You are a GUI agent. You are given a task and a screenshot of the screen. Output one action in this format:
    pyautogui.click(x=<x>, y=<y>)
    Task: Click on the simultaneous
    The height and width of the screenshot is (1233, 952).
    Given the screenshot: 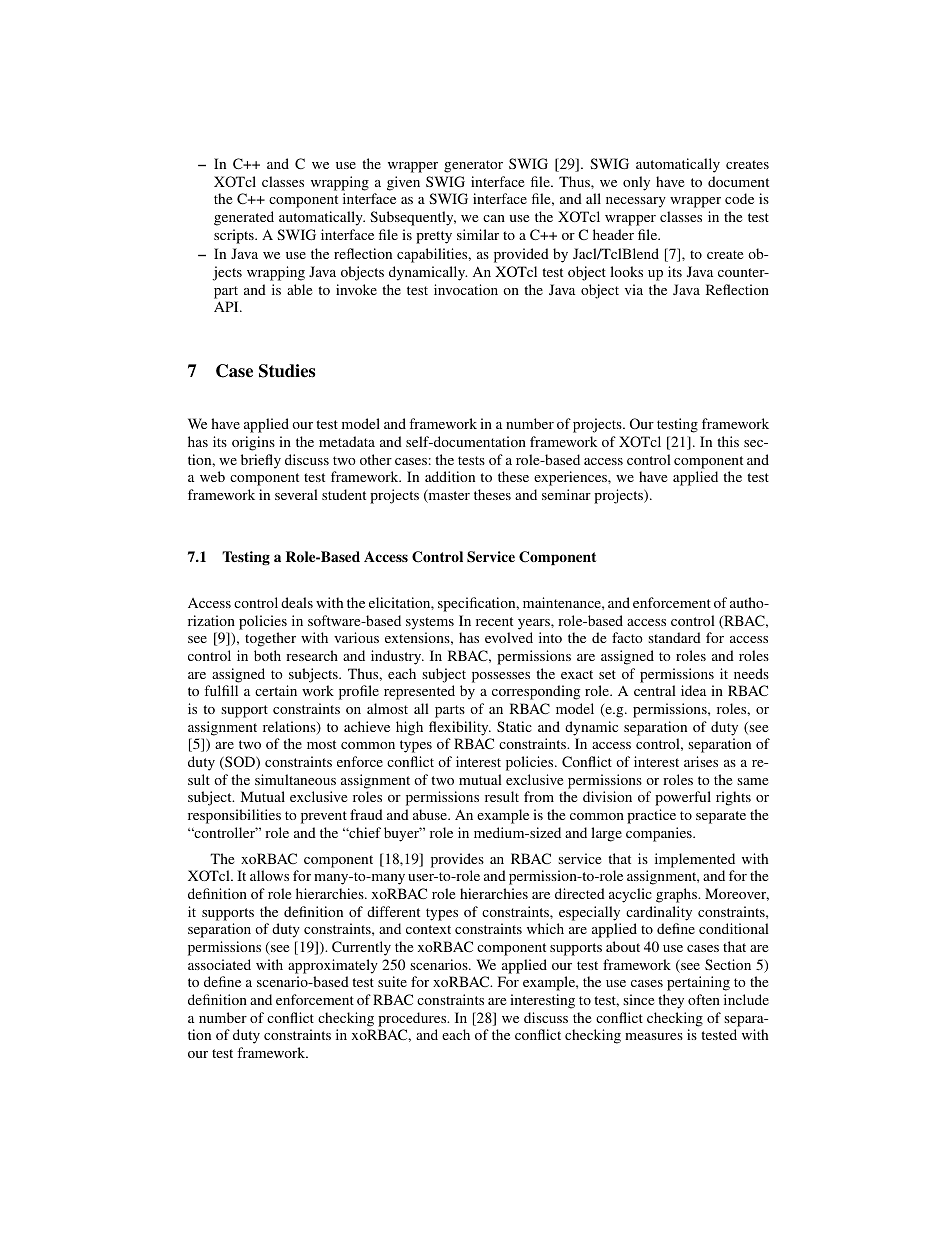 What is the action you would take?
    pyautogui.click(x=295, y=779)
